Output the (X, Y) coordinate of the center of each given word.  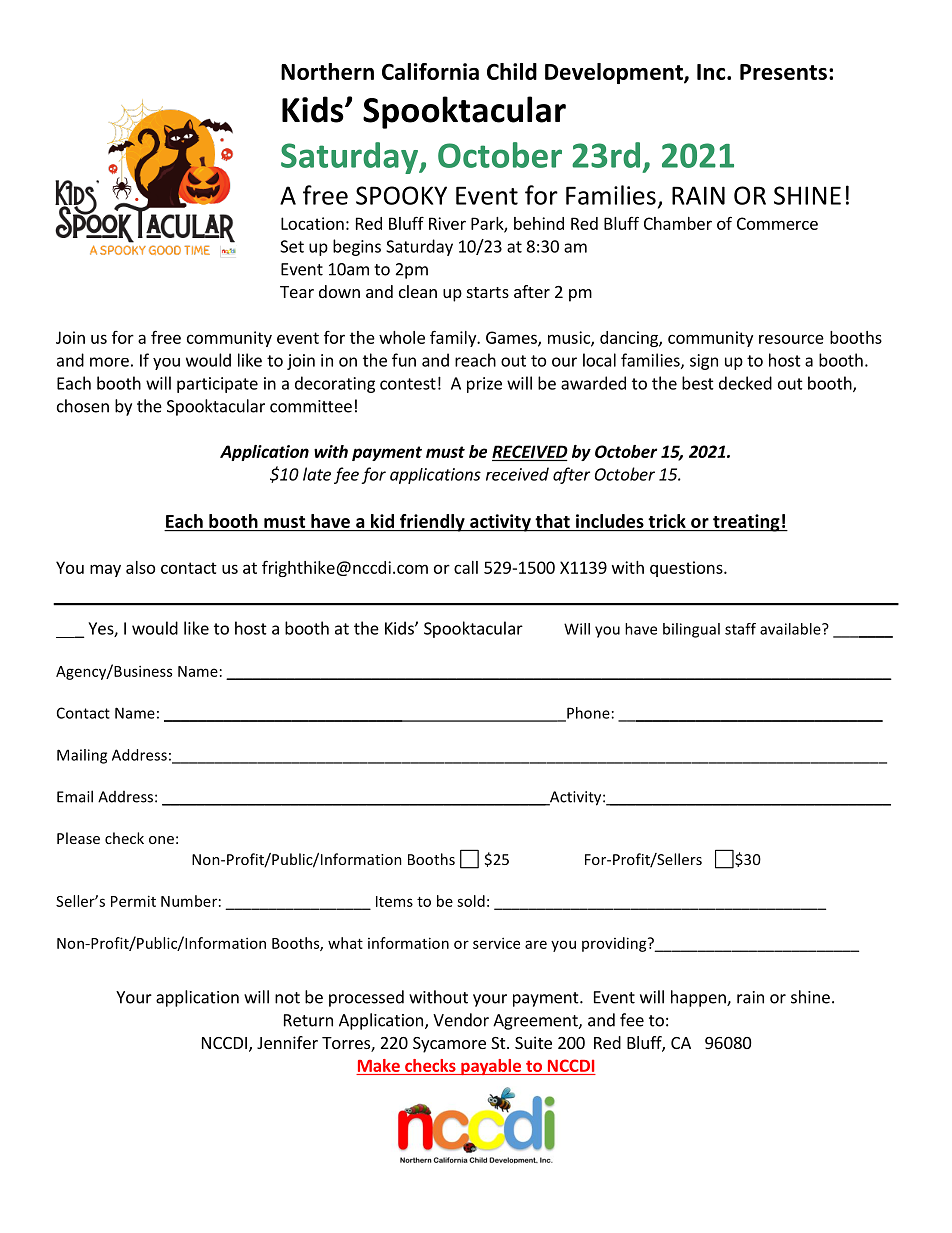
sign (704, 362)
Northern (327, 71)
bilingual (691, 630)
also (140, 567)
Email (75, 796)
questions (687, 569)
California (430, 71)
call (466, 567)
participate (217, 385)
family (454, 338)
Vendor (461, 1020)
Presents (783, 72)
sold (471, 901)
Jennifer (287, 1042)
